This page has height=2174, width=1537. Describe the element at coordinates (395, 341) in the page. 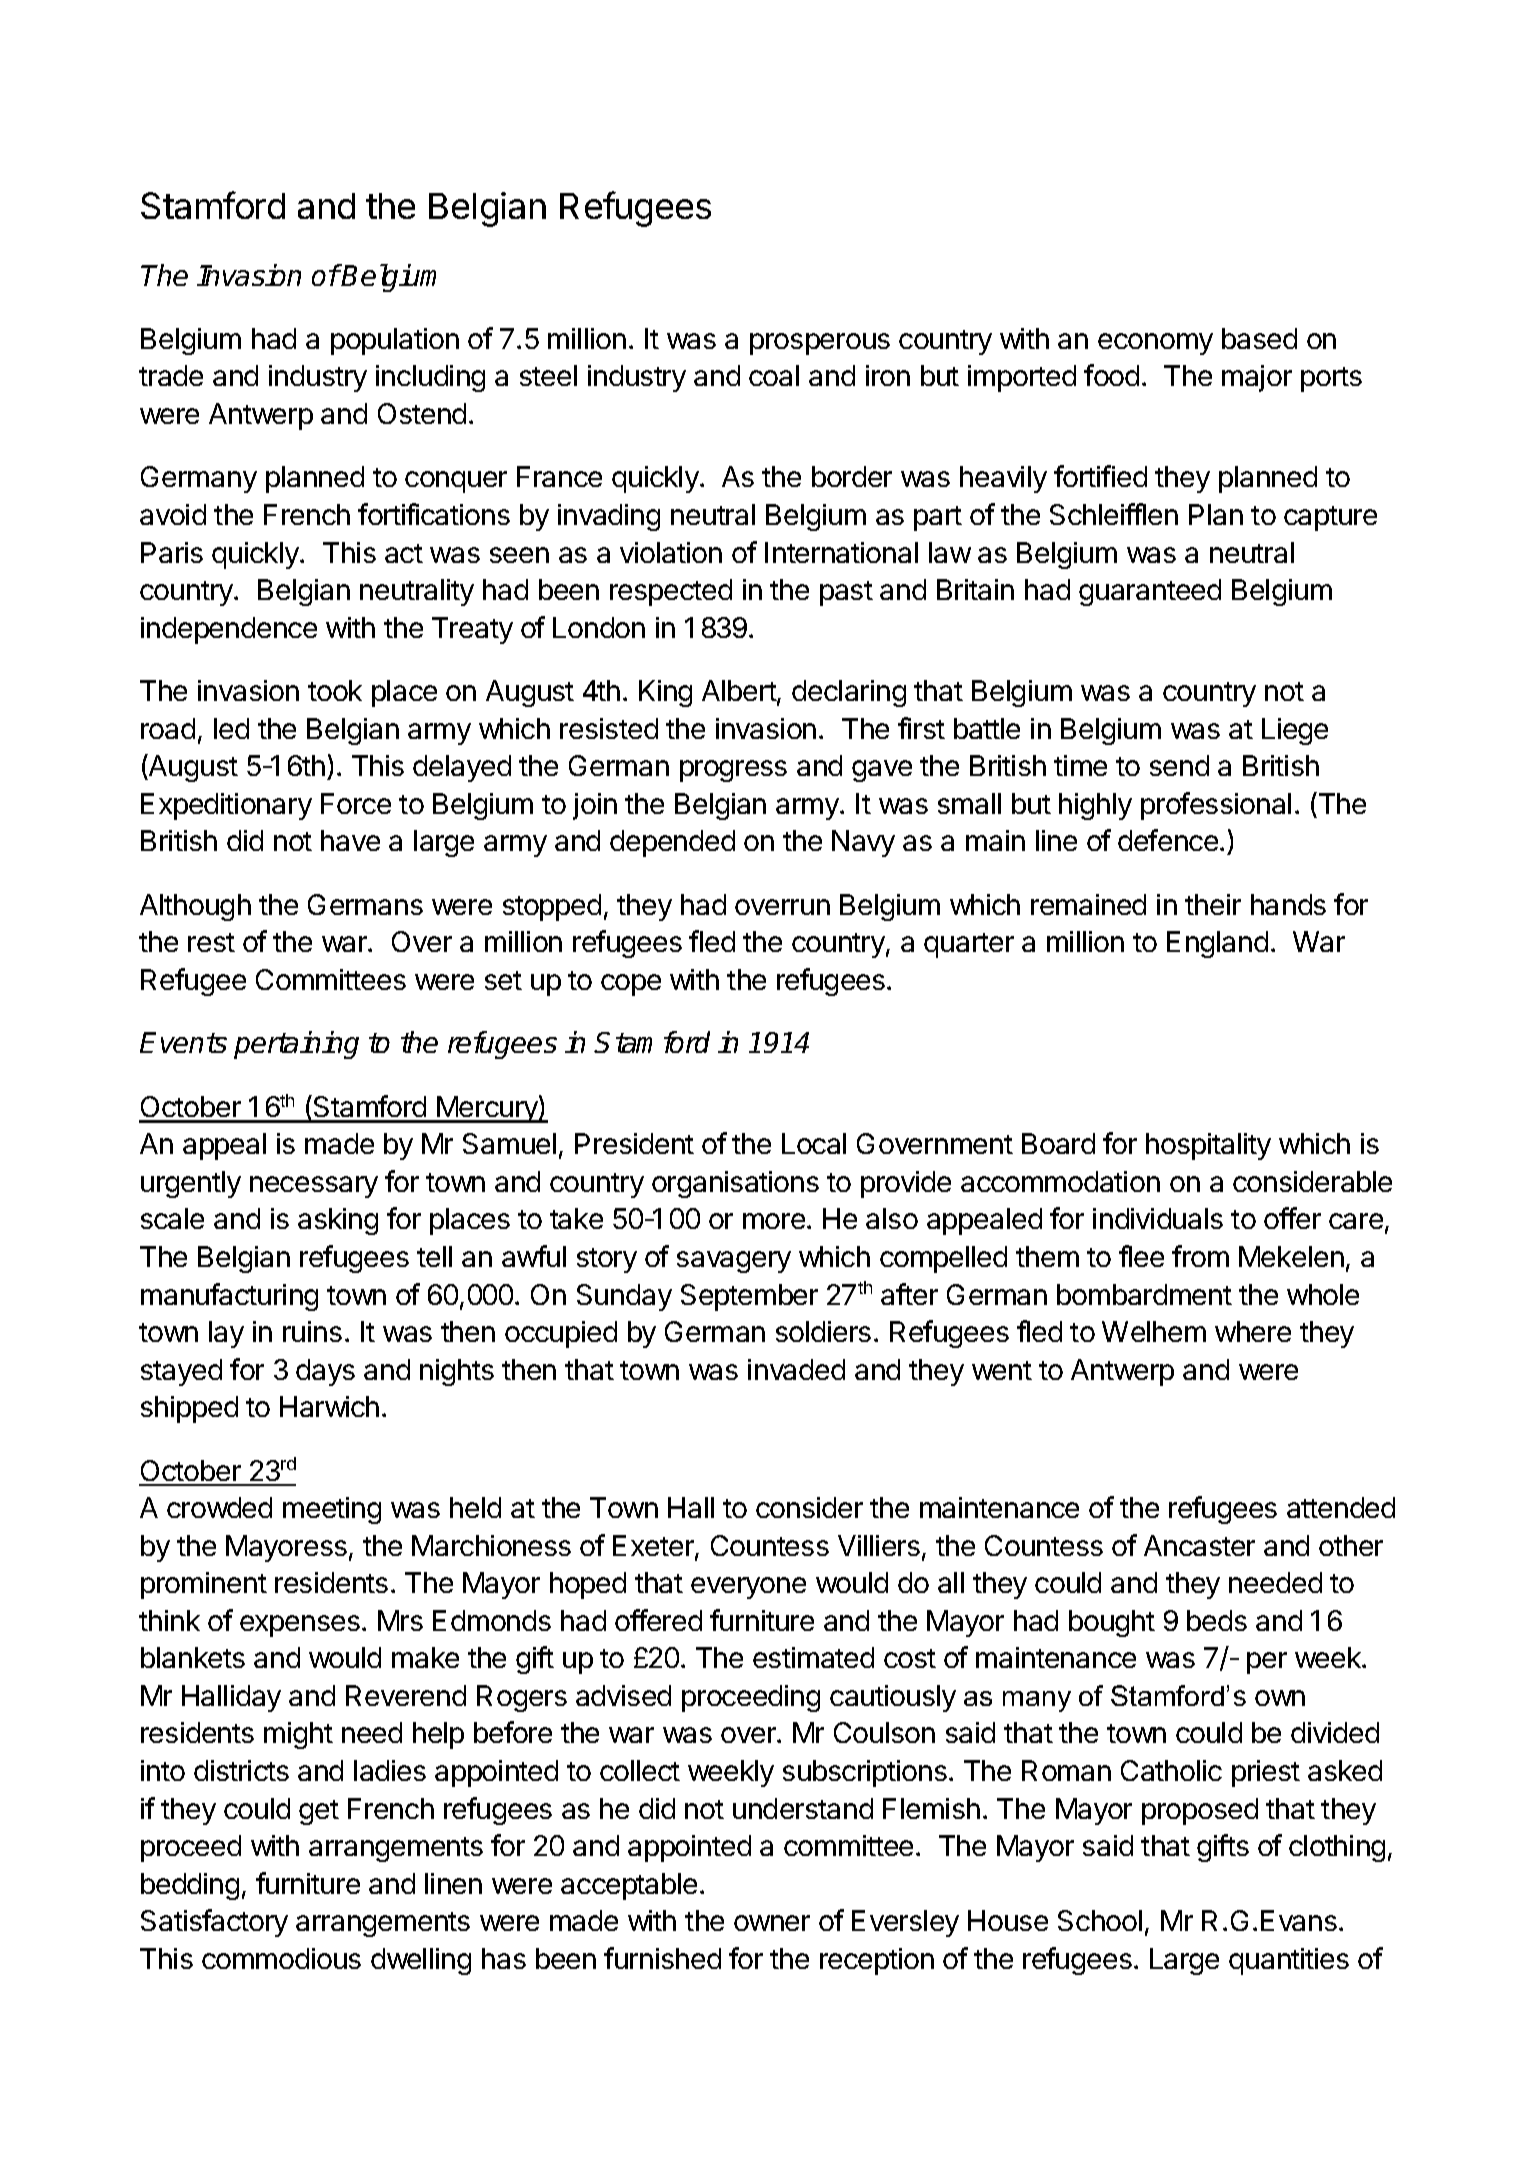

I see `population` at that location.
